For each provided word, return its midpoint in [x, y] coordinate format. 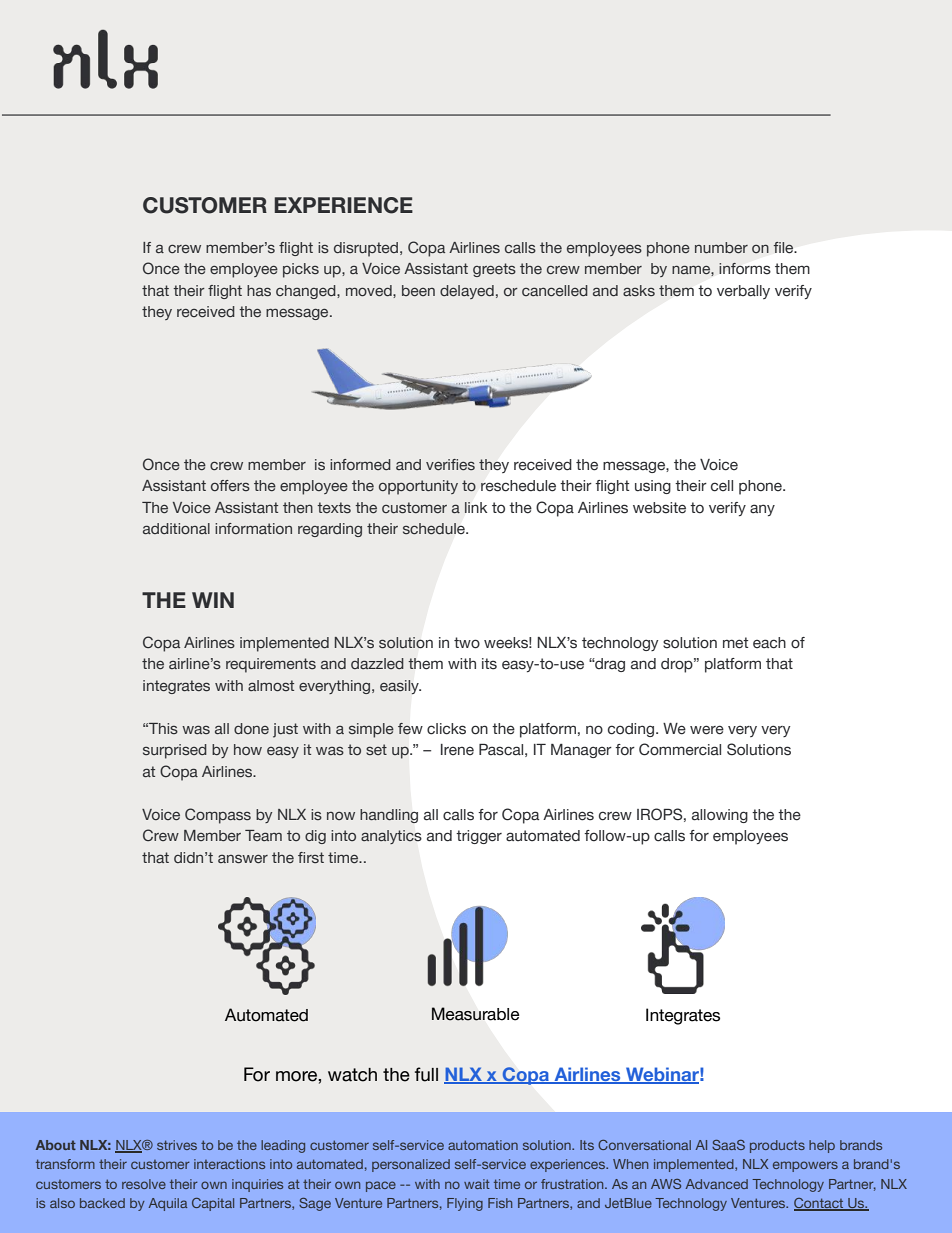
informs [745, 268]
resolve [144, 1184]
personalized [411, 1165]
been [418, 290]
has [259, 291]
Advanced [717, 1184]
